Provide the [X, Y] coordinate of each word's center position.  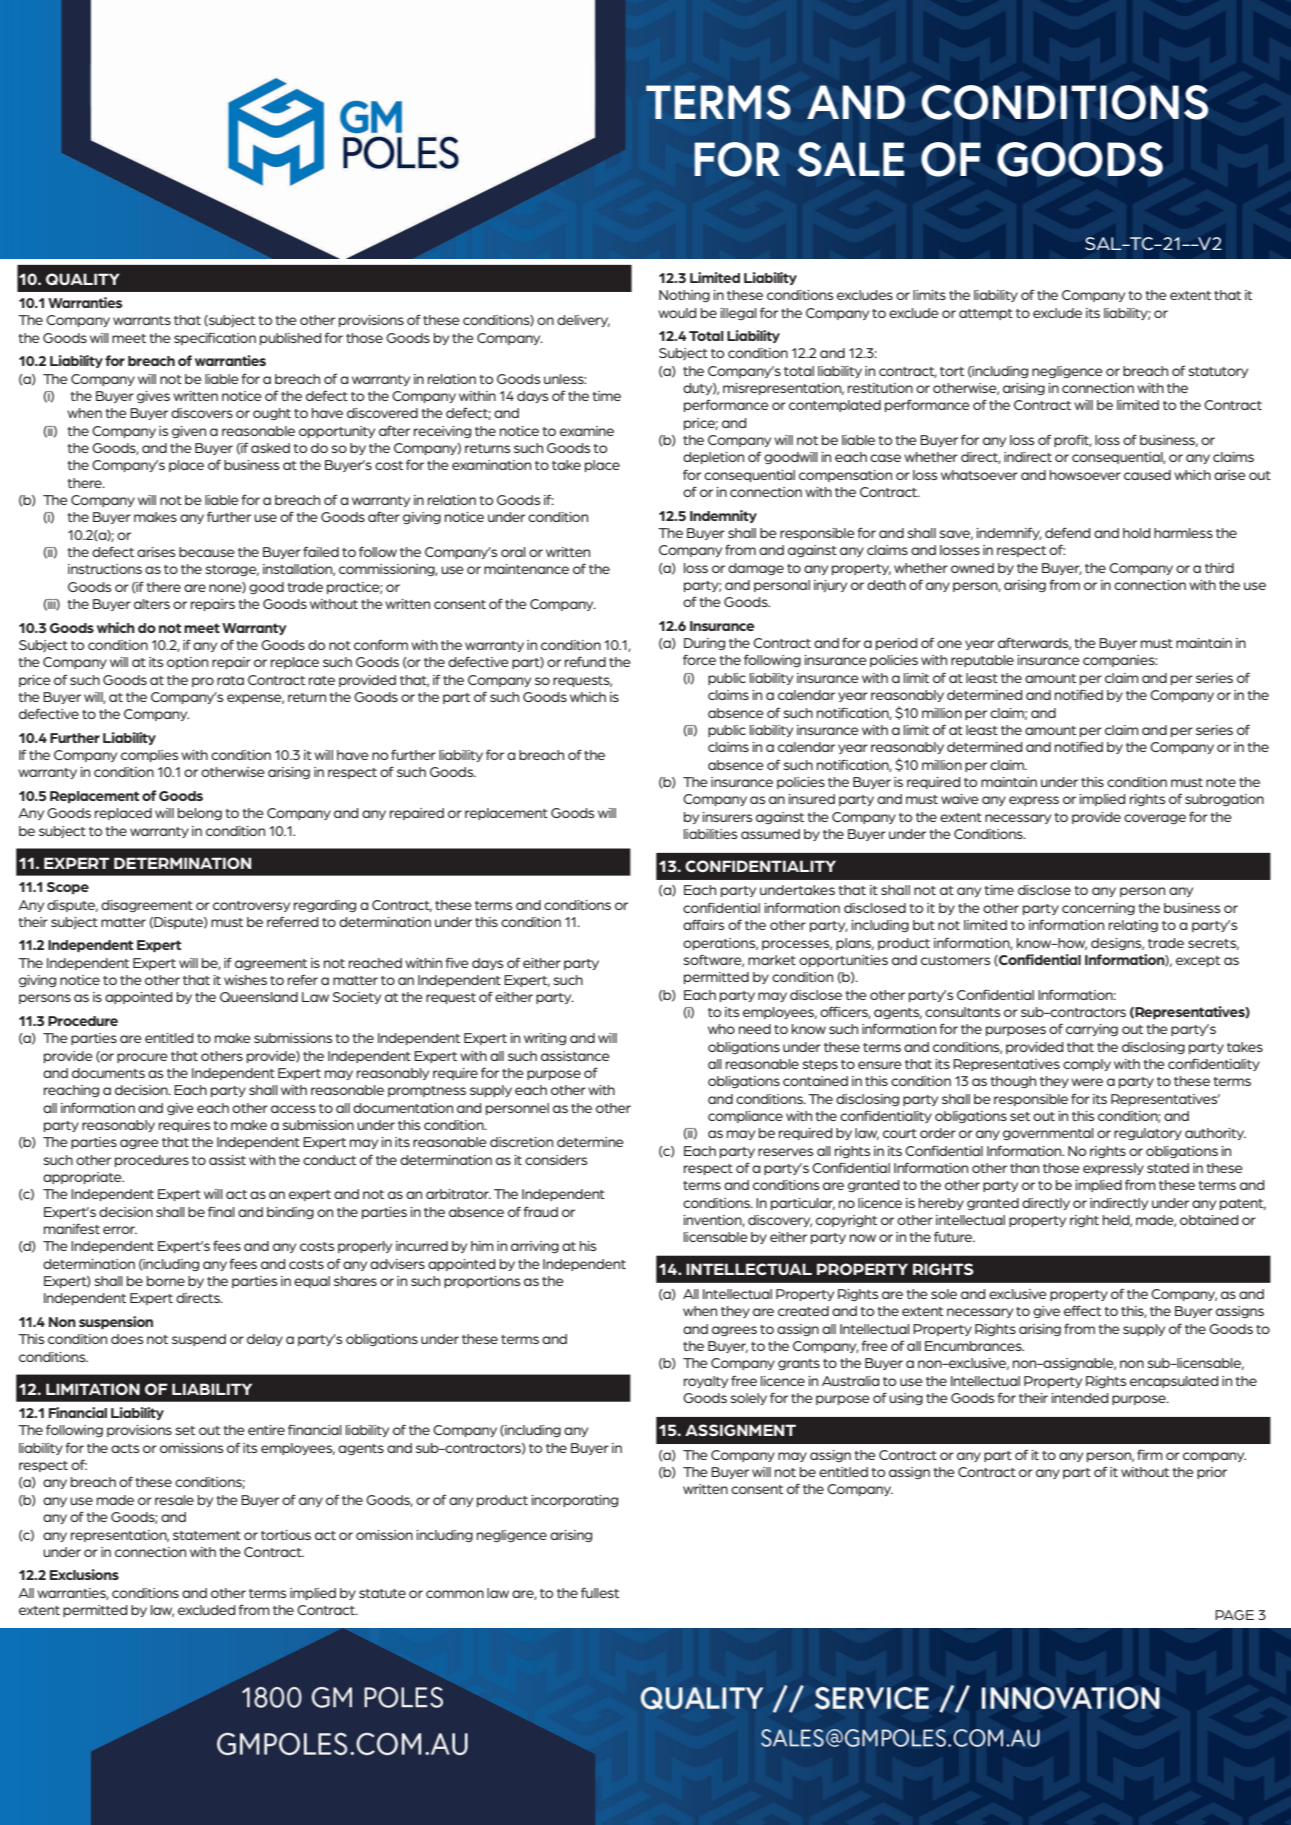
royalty [706, 1382]
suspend [199, 1340]
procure [142, 1058]
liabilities [710, 834]
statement [207, 1535]
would [677, 313]
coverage [1155, 819]
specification [215, 338]
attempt [986, 314]
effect [1082, 1310]
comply [1087, 1065]
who [721, 1029]
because [207, 552]
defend [1067, 532]
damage [756, 569]
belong [200, 814]
